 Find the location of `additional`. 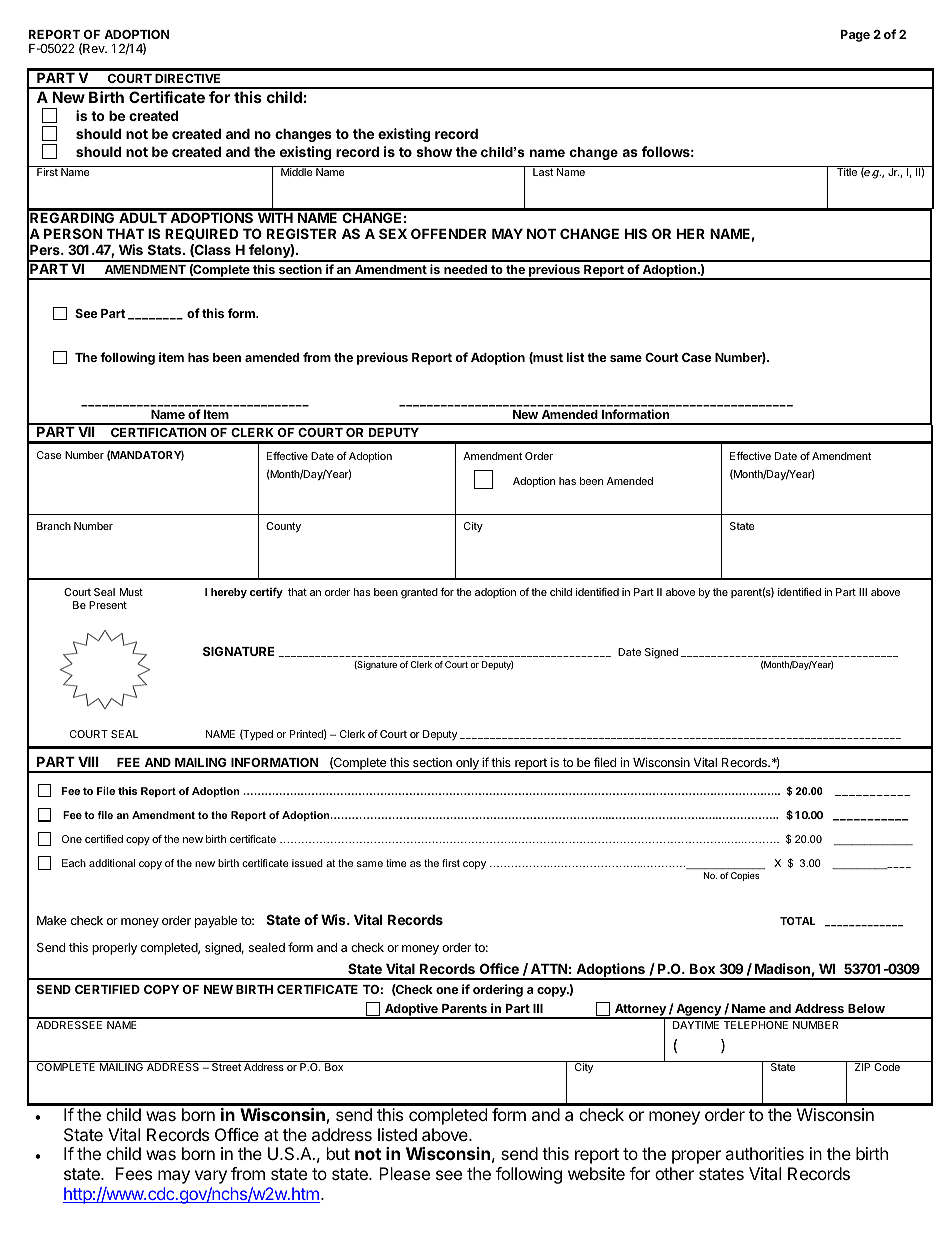

additional is located at coordinates (112, 863).
